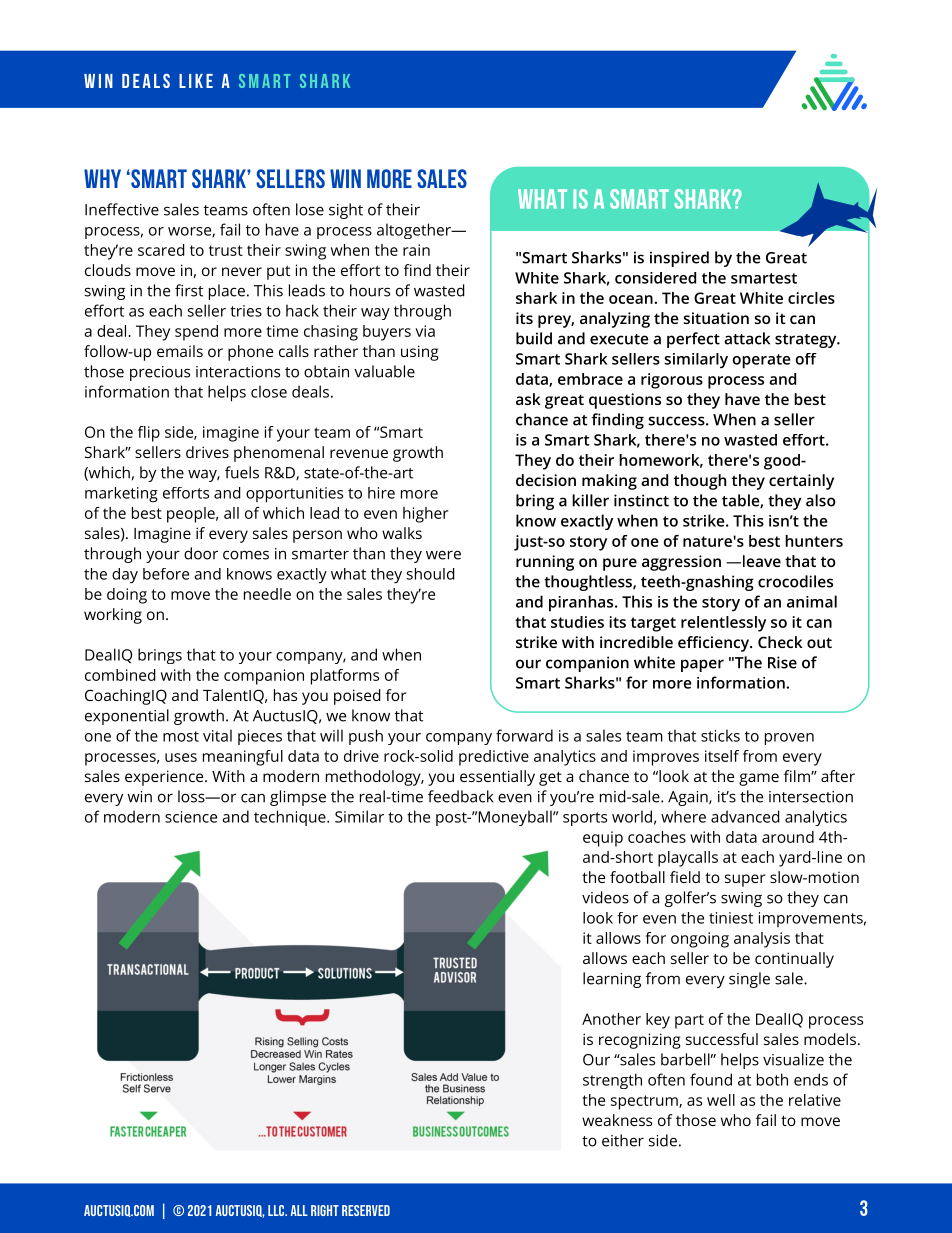  Describe the element at coordinates (721, 1100) in the screenshot. I see `well` at that location.
